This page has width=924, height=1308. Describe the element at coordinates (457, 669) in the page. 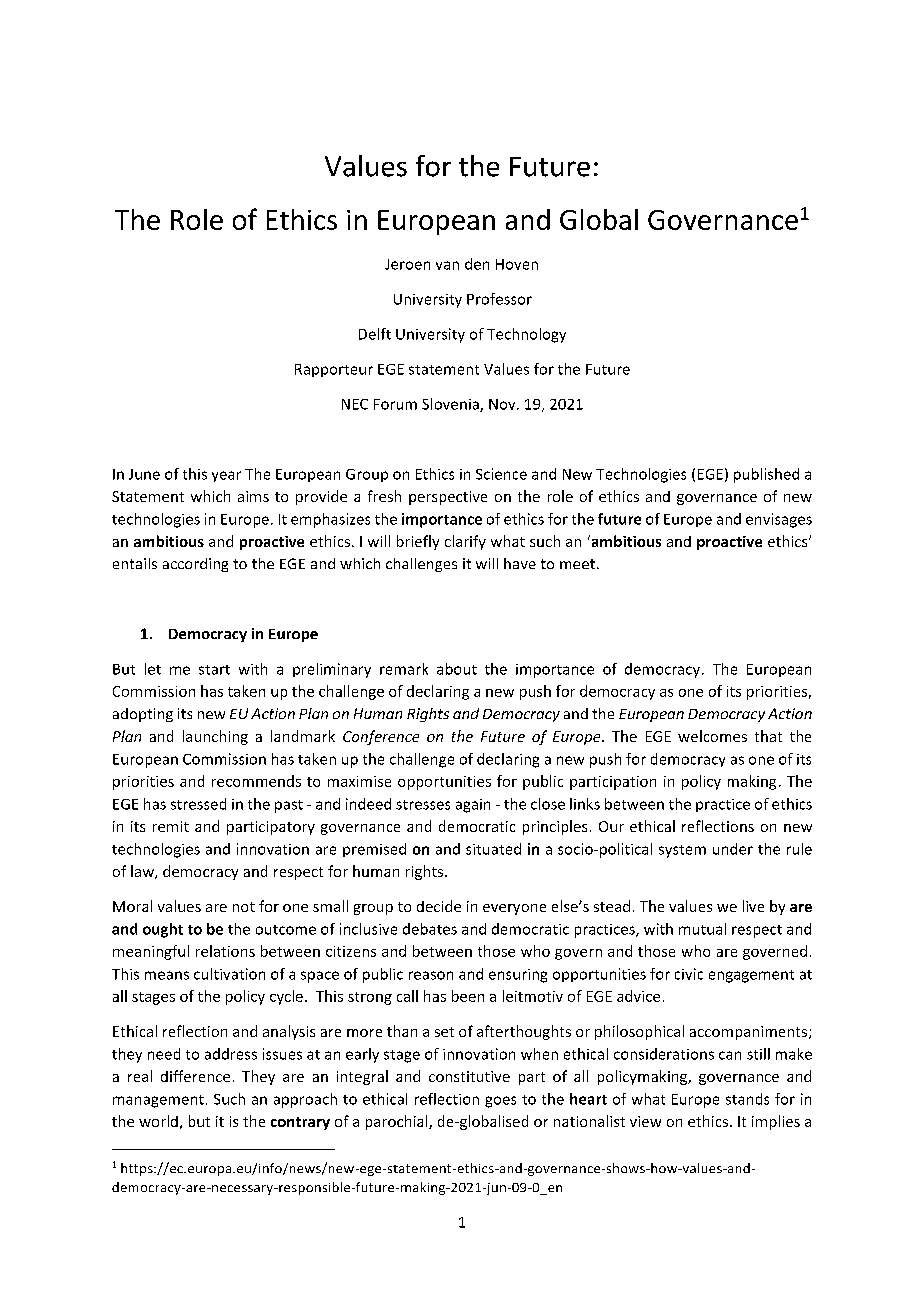

I see `about` at that location.
